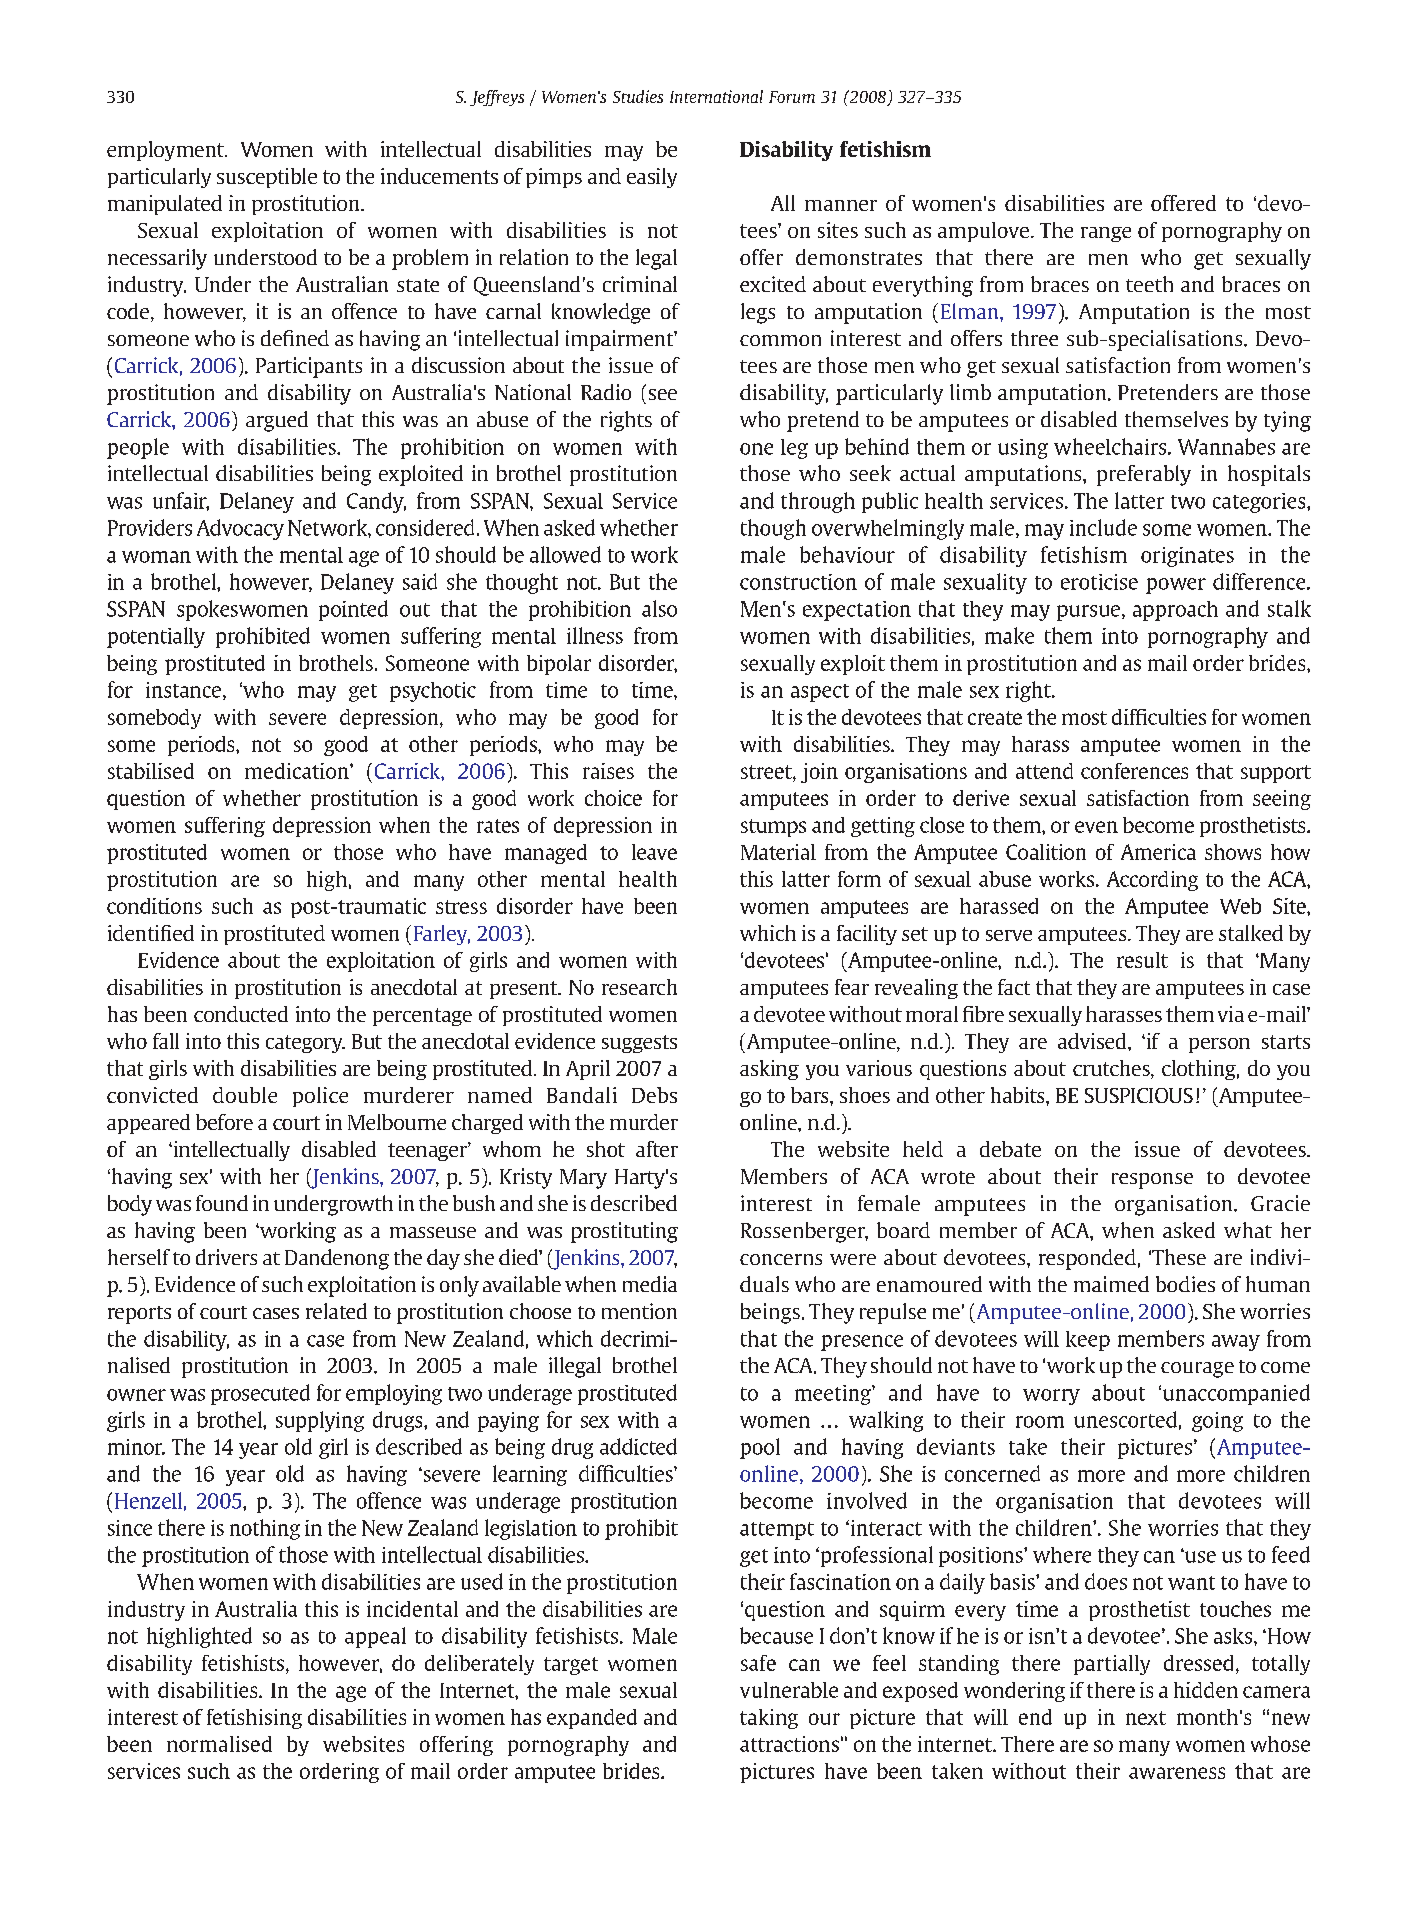 The image size is (1406, 1918). Describe the element at coordinates (1088, 1341) in the screenshot. I see `keep` at that location.
